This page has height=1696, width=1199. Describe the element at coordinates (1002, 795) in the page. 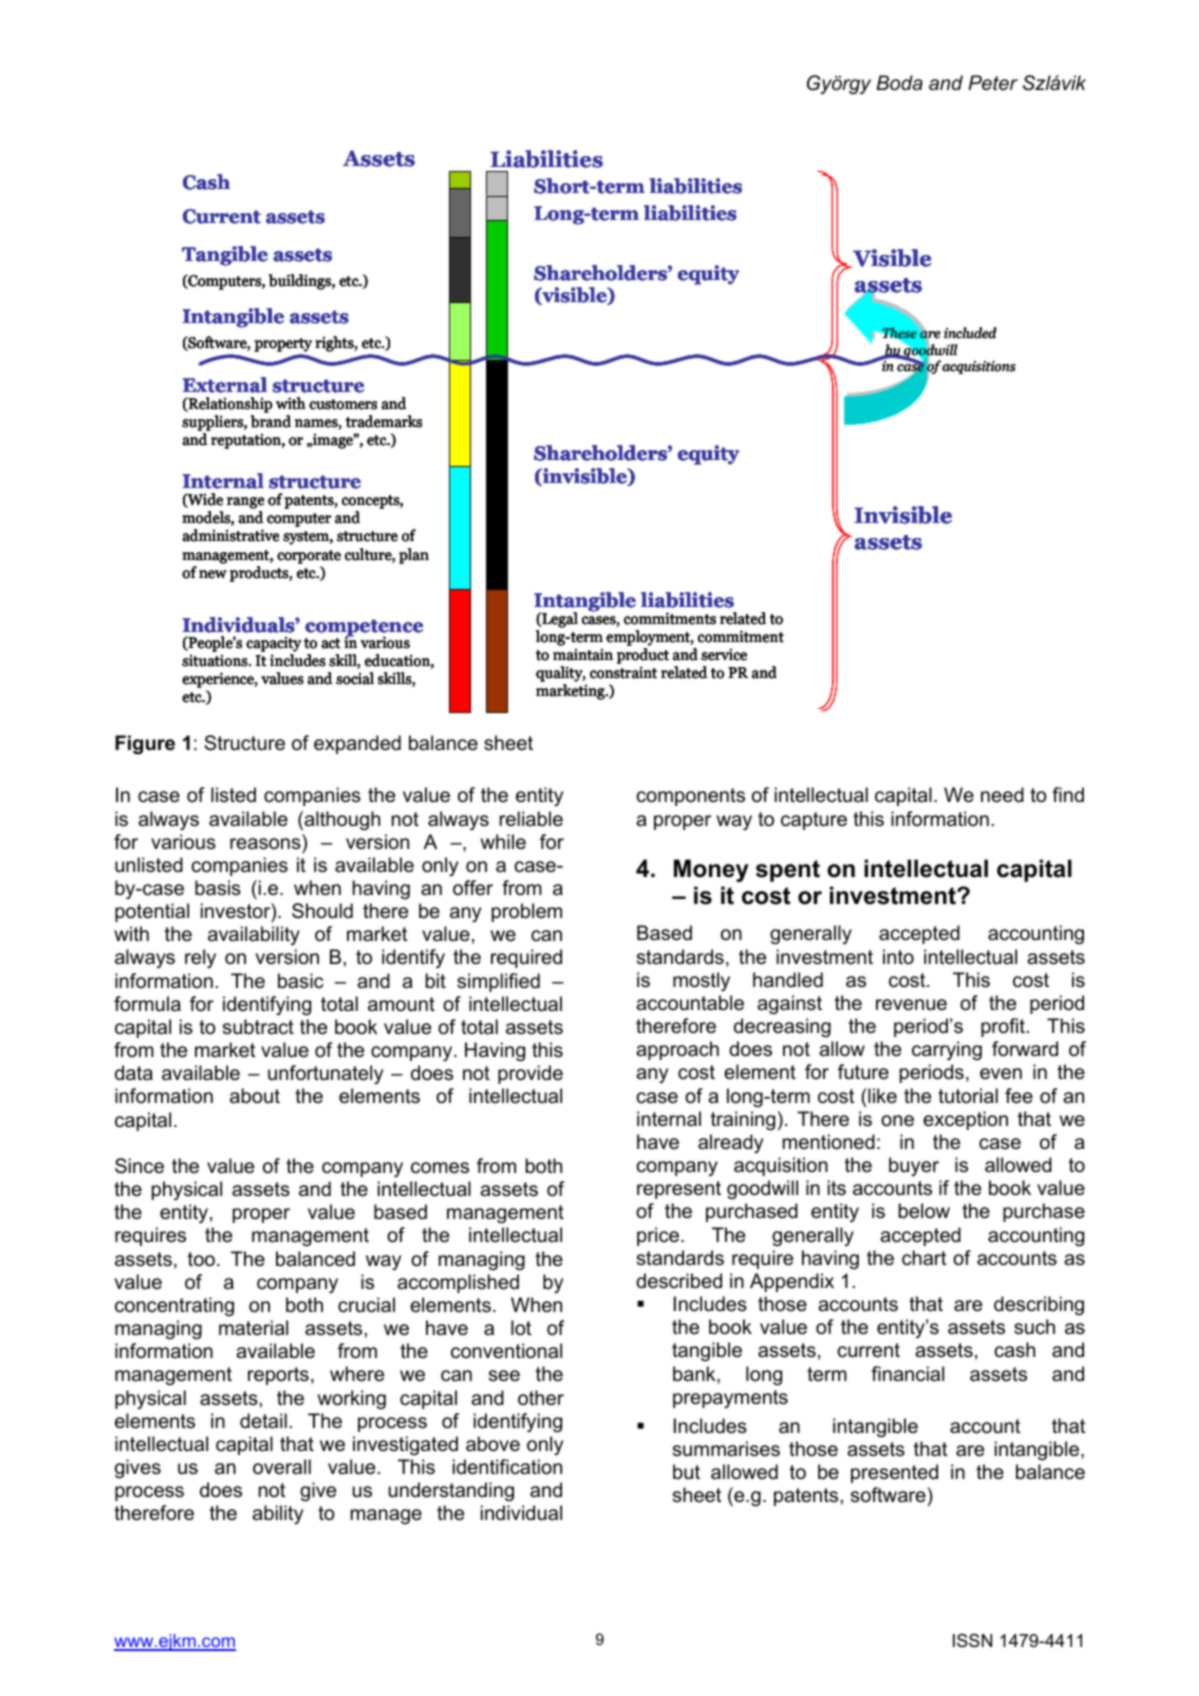

I see `need` at that location.
